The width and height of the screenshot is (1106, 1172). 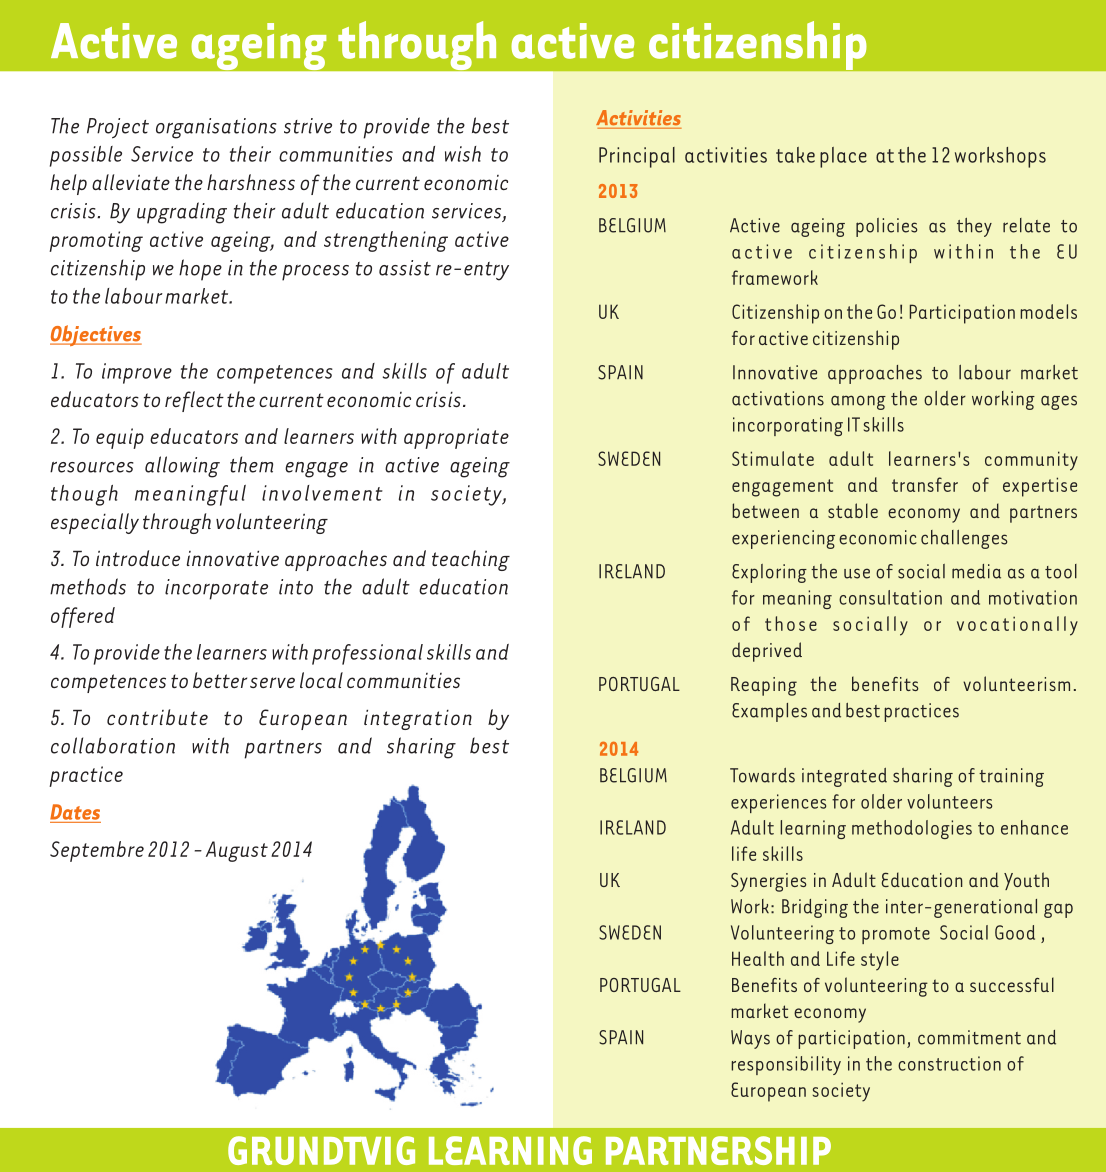 What do you see at coordinates (750, 1039) in the screenshot?
I see `Ways` at bounding box center [750, 1039].
